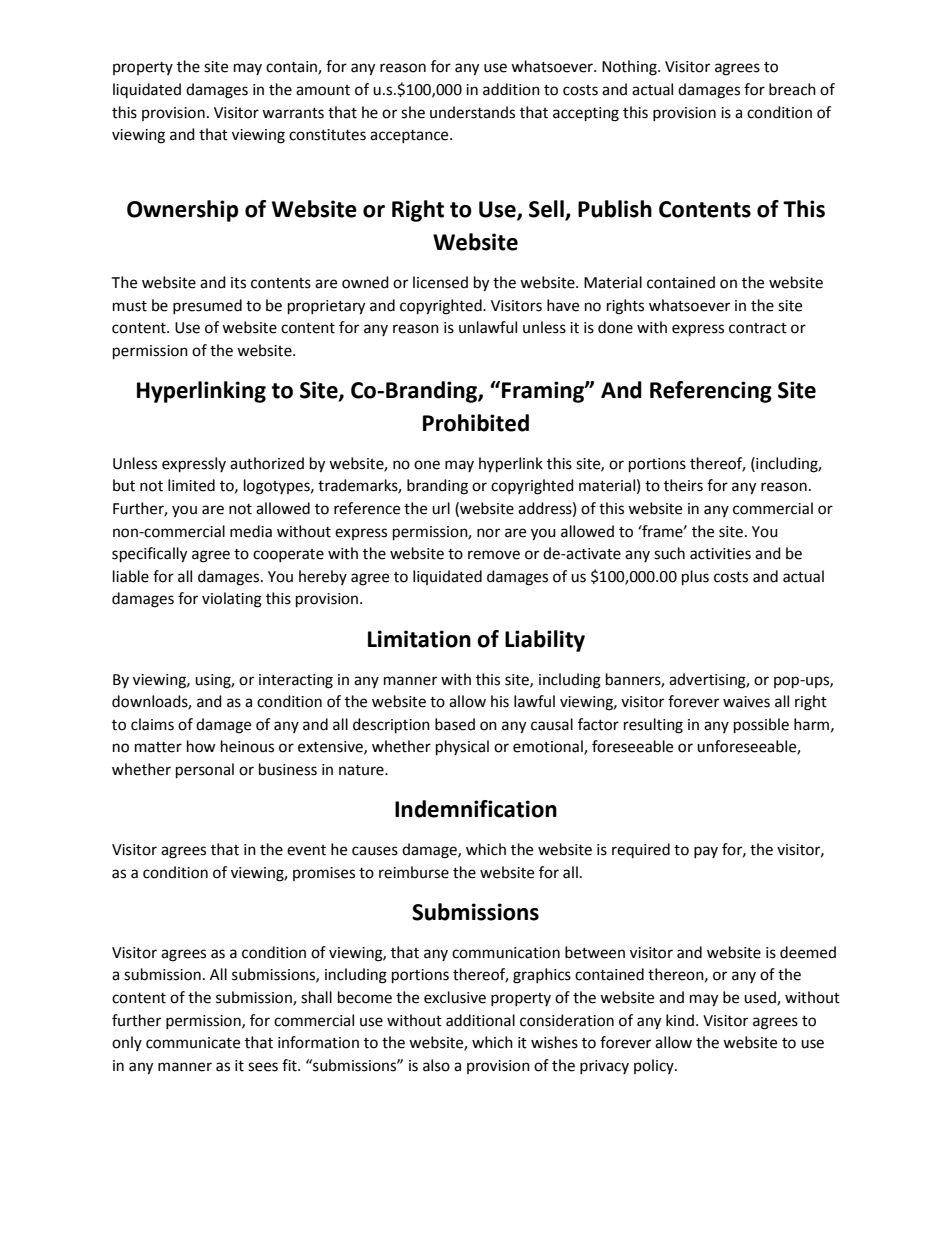  I want to click on understands, so click(472, 112).
